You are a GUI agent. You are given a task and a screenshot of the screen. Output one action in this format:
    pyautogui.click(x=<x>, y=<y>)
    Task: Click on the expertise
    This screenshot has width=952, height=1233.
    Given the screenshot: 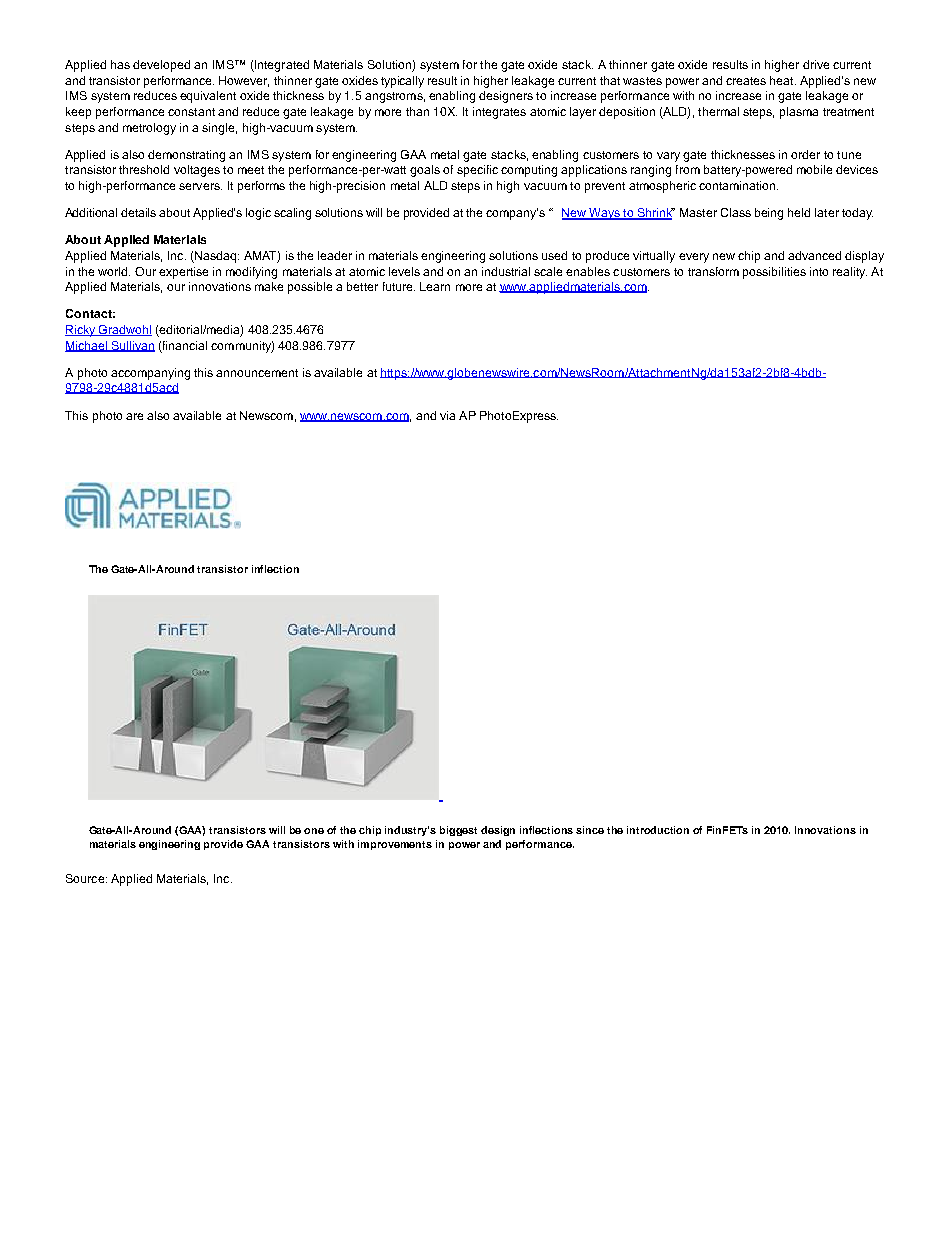 What is the action you would take?
    pyautogui.click(x=183, y=273)
